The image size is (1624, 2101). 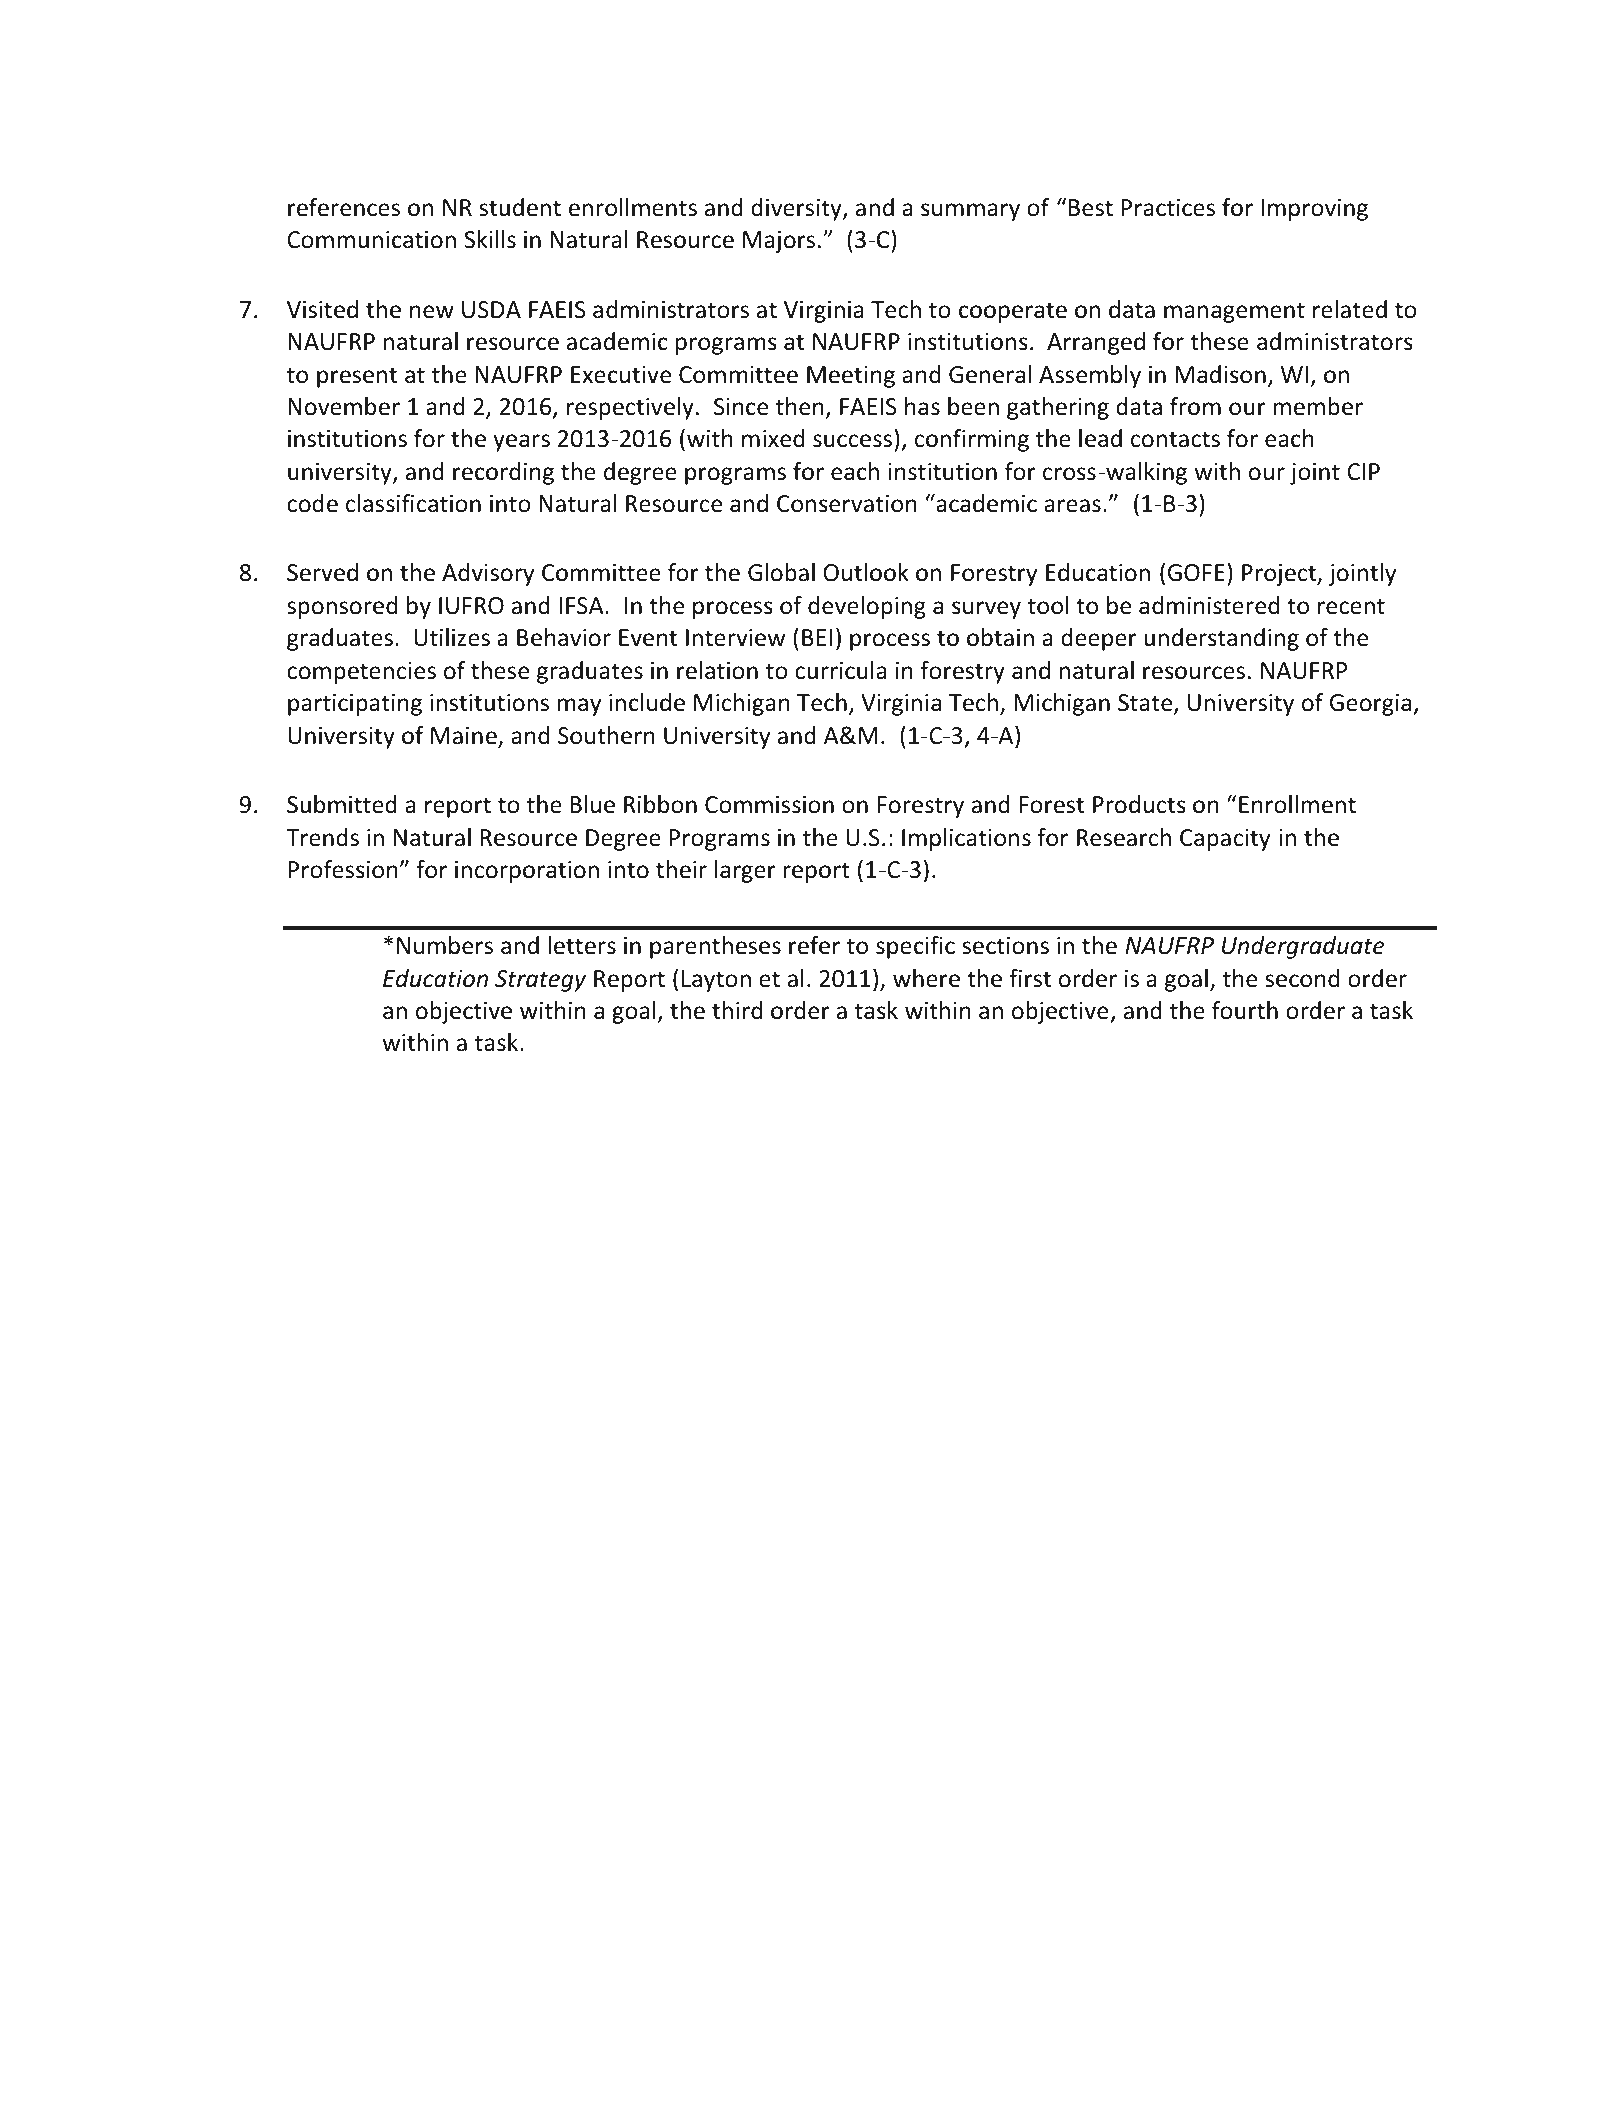 I want to click on Majors, so click(x=779, y=242).
